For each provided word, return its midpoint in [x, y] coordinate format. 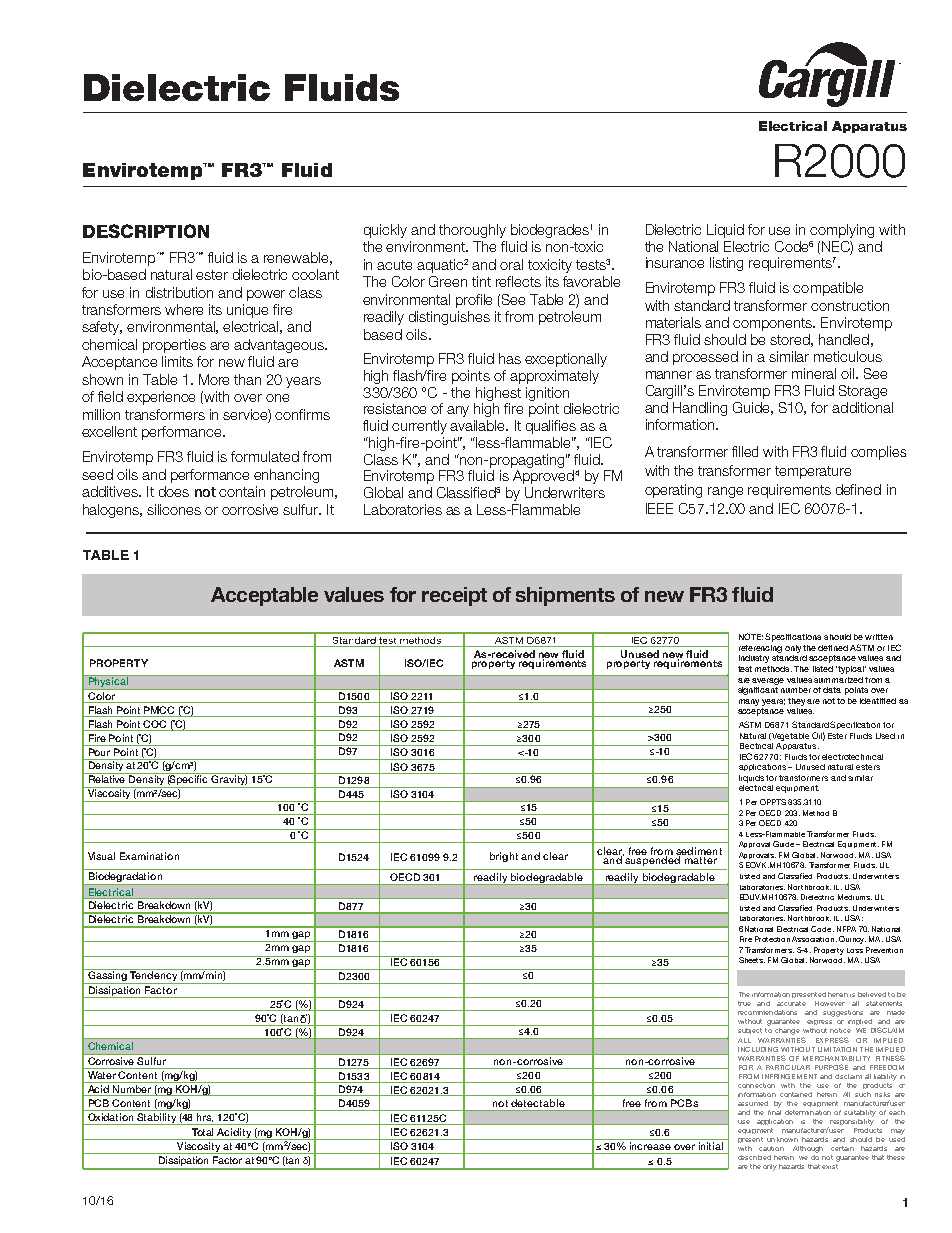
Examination [149, 856]
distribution [179, 292]
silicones [174, 509]
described [754, 1157]
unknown [782, 1139]
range [725, 492]
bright [504, 857]
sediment [699, 852]
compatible [828, 289]
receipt [454, 596]
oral [511, 264]
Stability [157, 1119]
